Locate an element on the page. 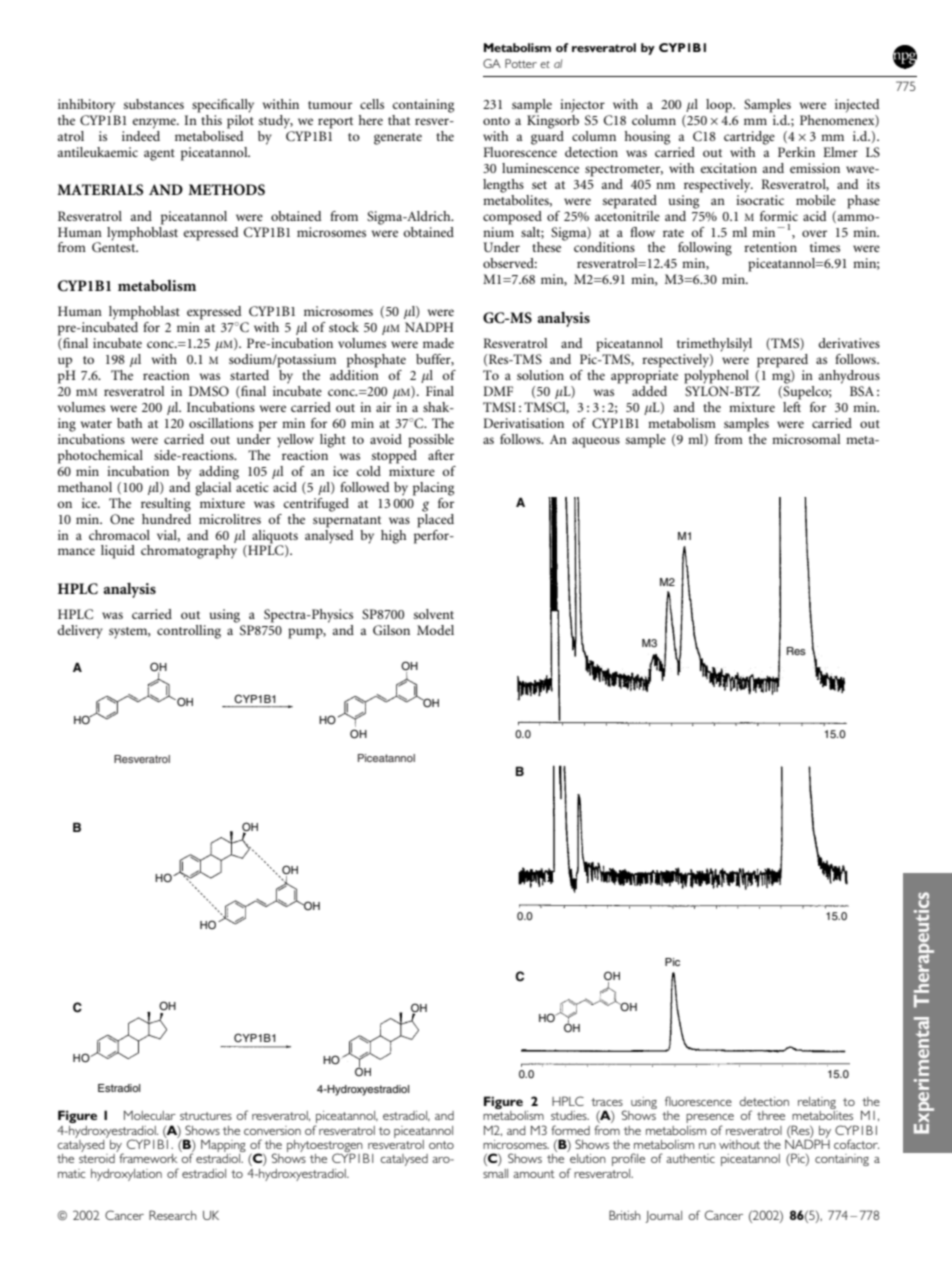 The width and height of the image is (952, 1271). after is located at coordinates (441, 455).
